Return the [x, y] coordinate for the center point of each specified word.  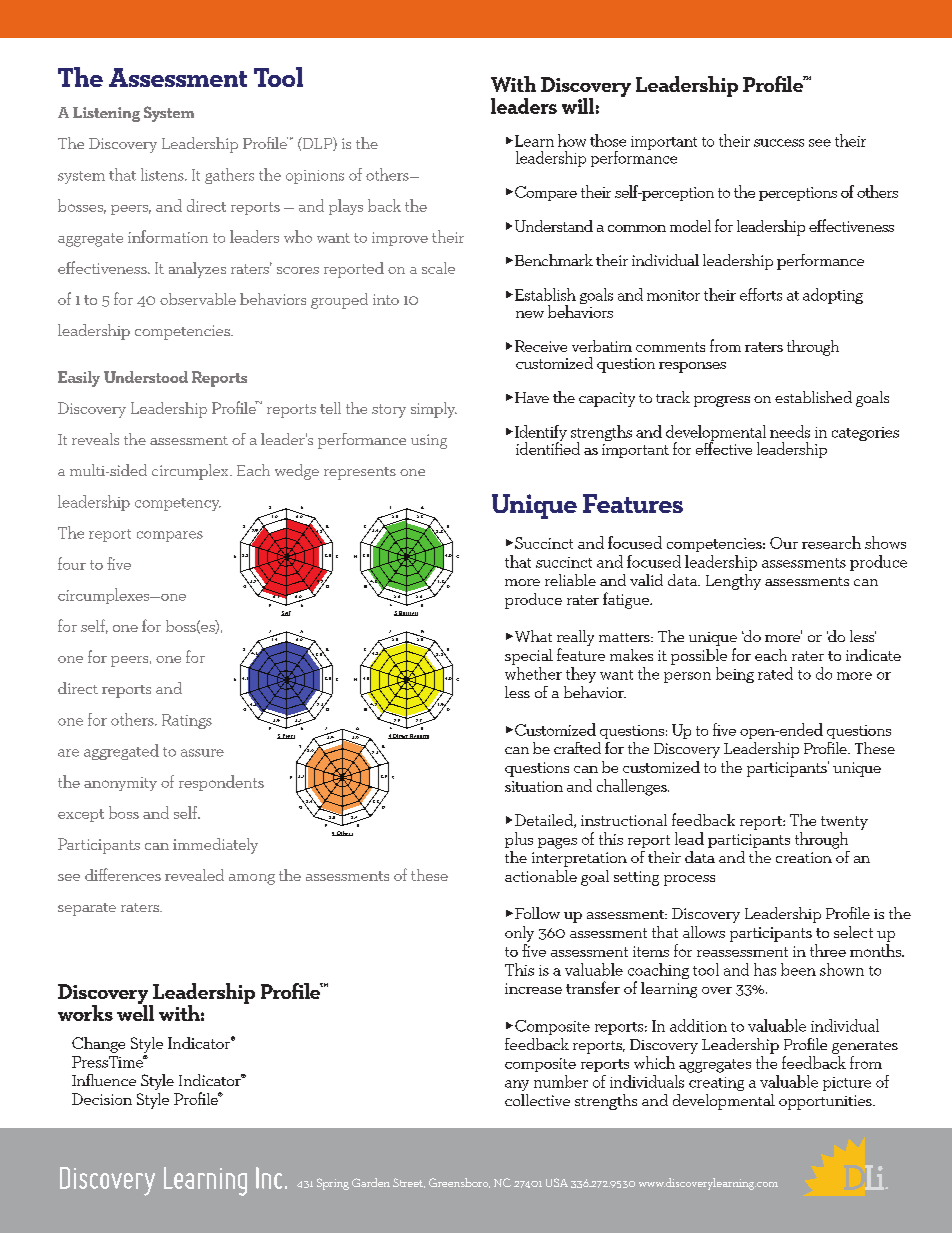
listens [163, 174]
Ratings [187, 721]
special [529, 657]
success [779, 143]
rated [775, 673]
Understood [146, 377]
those [608, 140]
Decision [102, 1099]
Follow [537, 913]
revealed [194, 875]
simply [434, 410]
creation [804, 857]
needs [790, 431]
